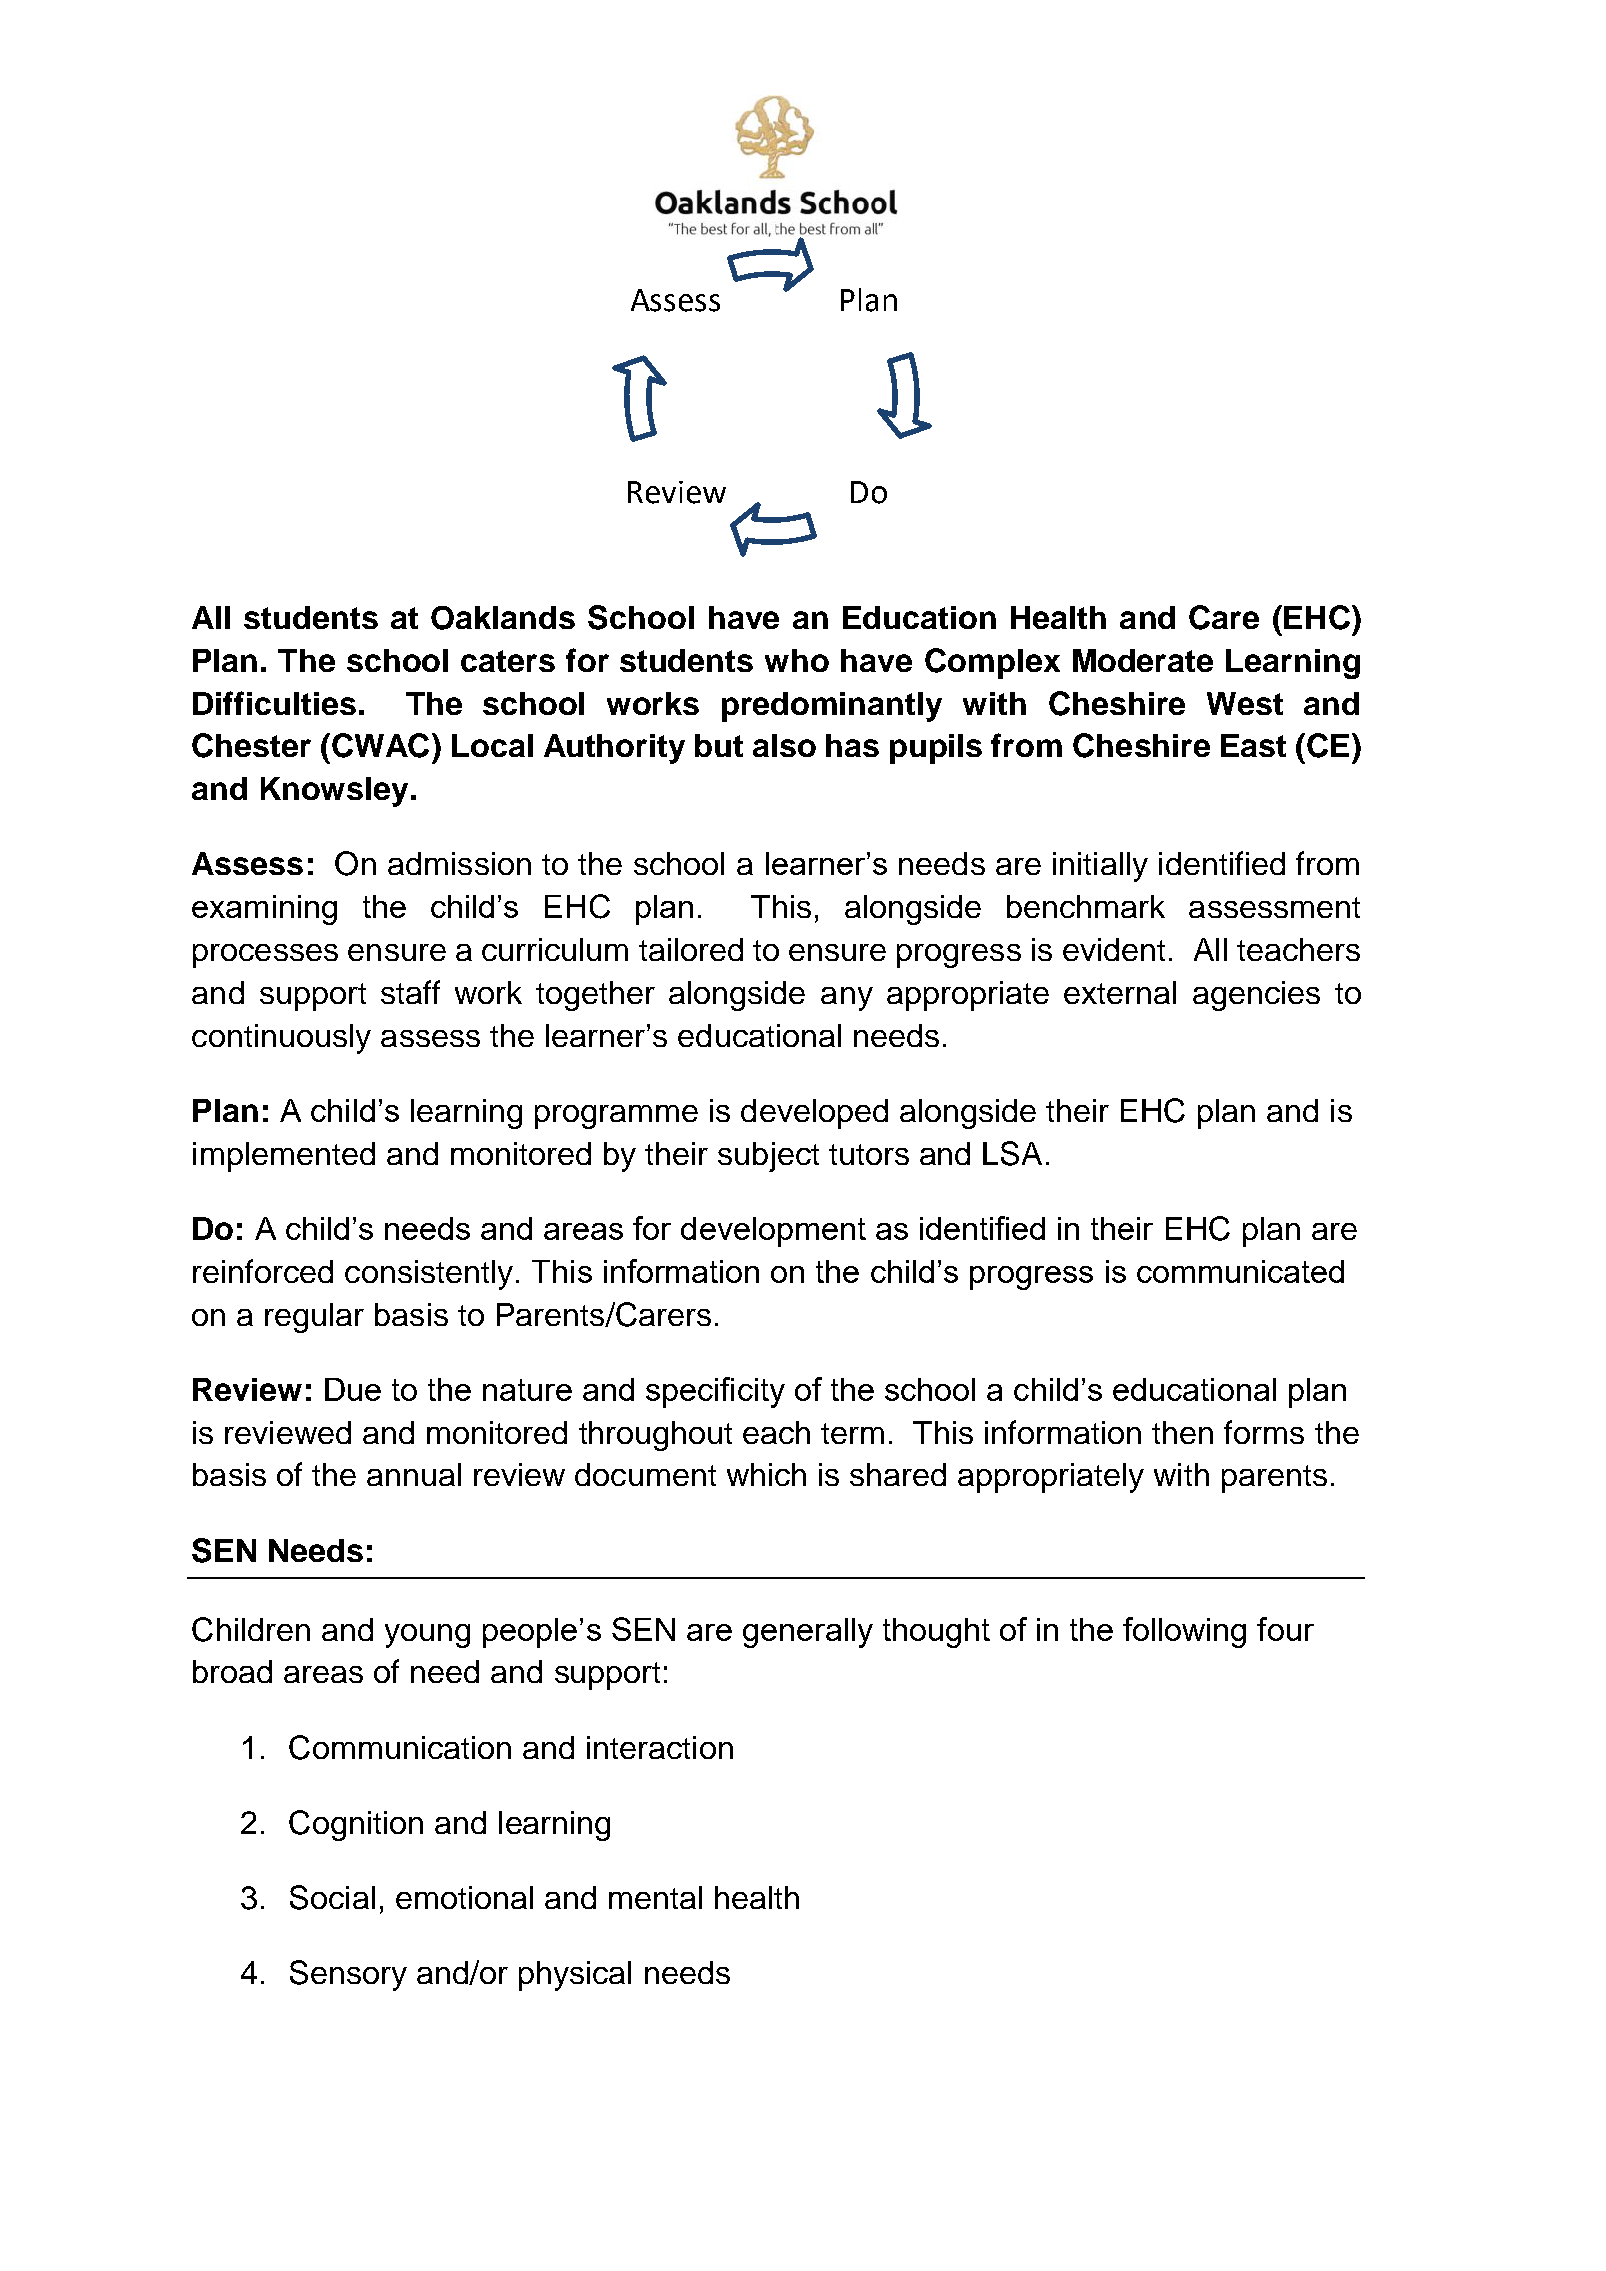 The height and width of the page is (2271, 1606). Describe the element at coordinates (284, 1157) in the page. I see `implemented` at that location.
